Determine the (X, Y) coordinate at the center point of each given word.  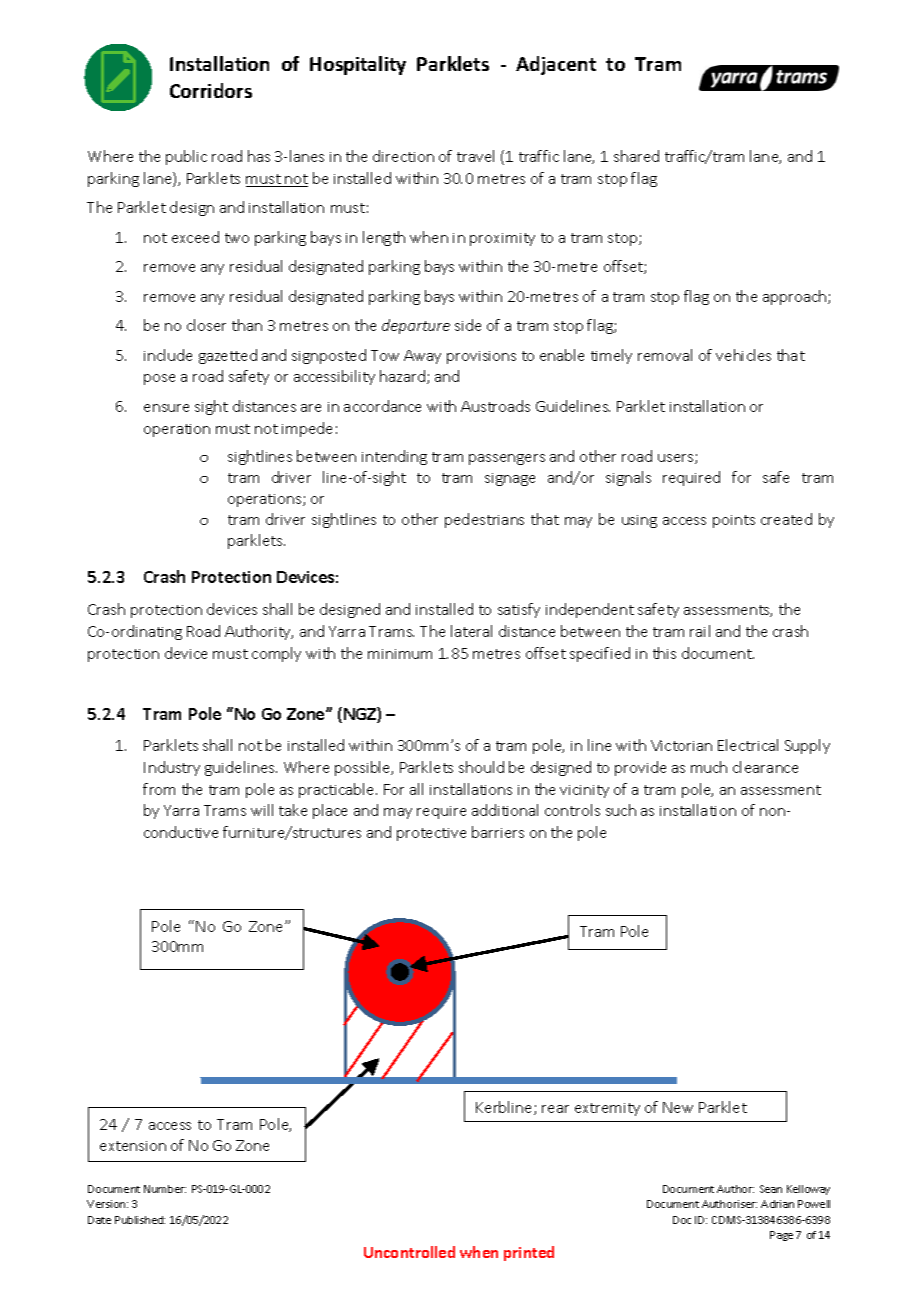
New (678, 1107)
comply (276, 654)
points (734, 521)
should (481, 767)
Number (165, 1189)
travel (475, 156)
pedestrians (484, 520)
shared (636, 156)
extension (133, 1146)
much (709, 767)
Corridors (211, 90)
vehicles (743, 355)
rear (555, 1109)
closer (206, 325)
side (468, 325)
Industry (172, 768)
